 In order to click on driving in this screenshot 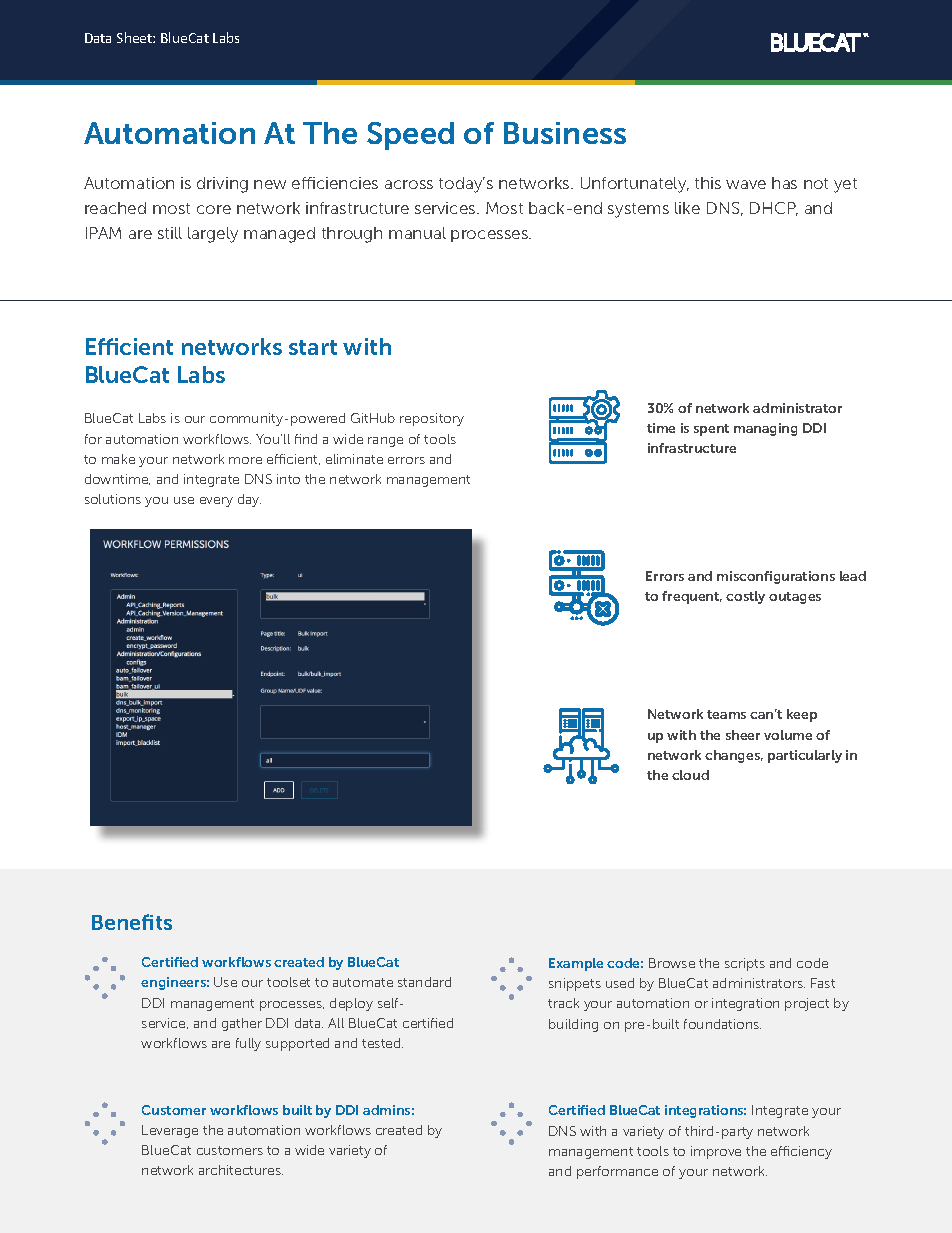, I will do `click(222, 185)`.
